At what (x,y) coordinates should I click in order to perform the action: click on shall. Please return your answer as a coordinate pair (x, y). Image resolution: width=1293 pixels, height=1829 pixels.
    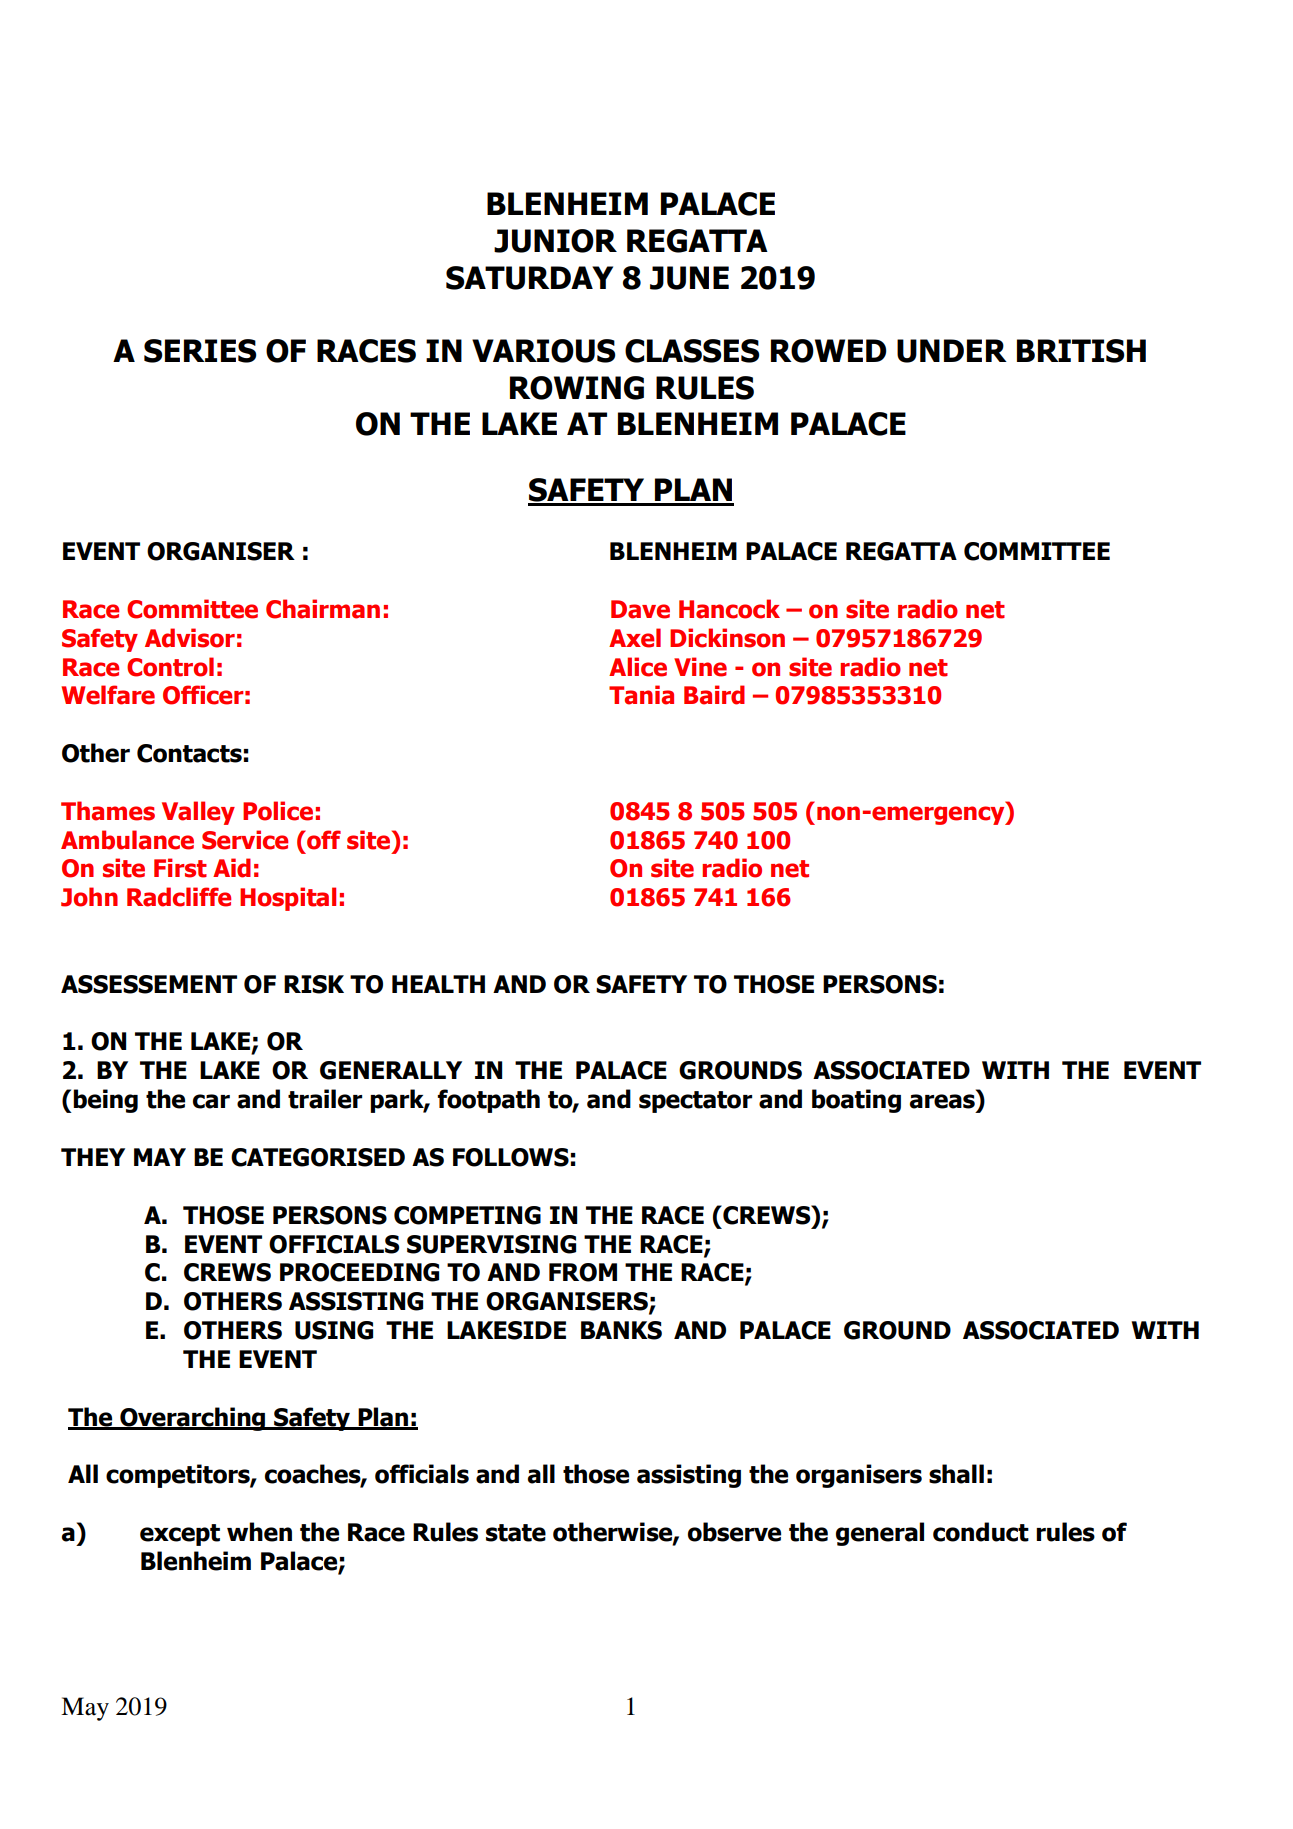
    Looking at the image, I should click on (956, 1474).
